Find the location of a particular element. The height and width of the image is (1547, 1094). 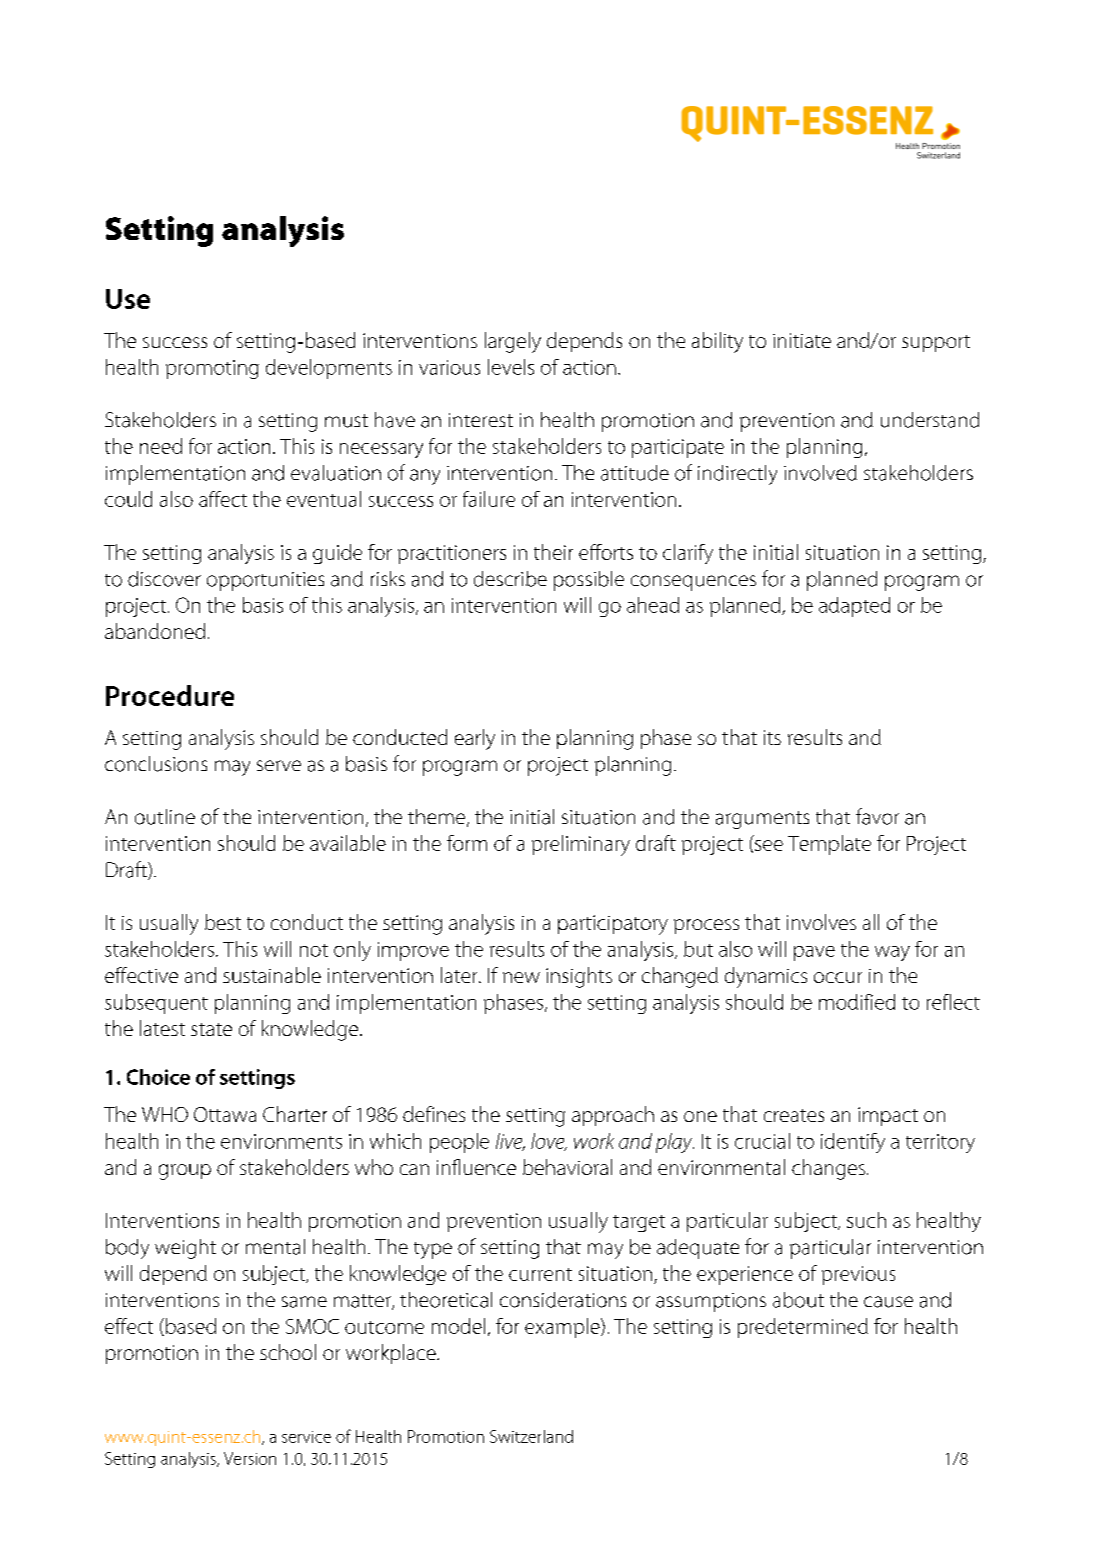

participatory is located at coordinates (613, 925).
